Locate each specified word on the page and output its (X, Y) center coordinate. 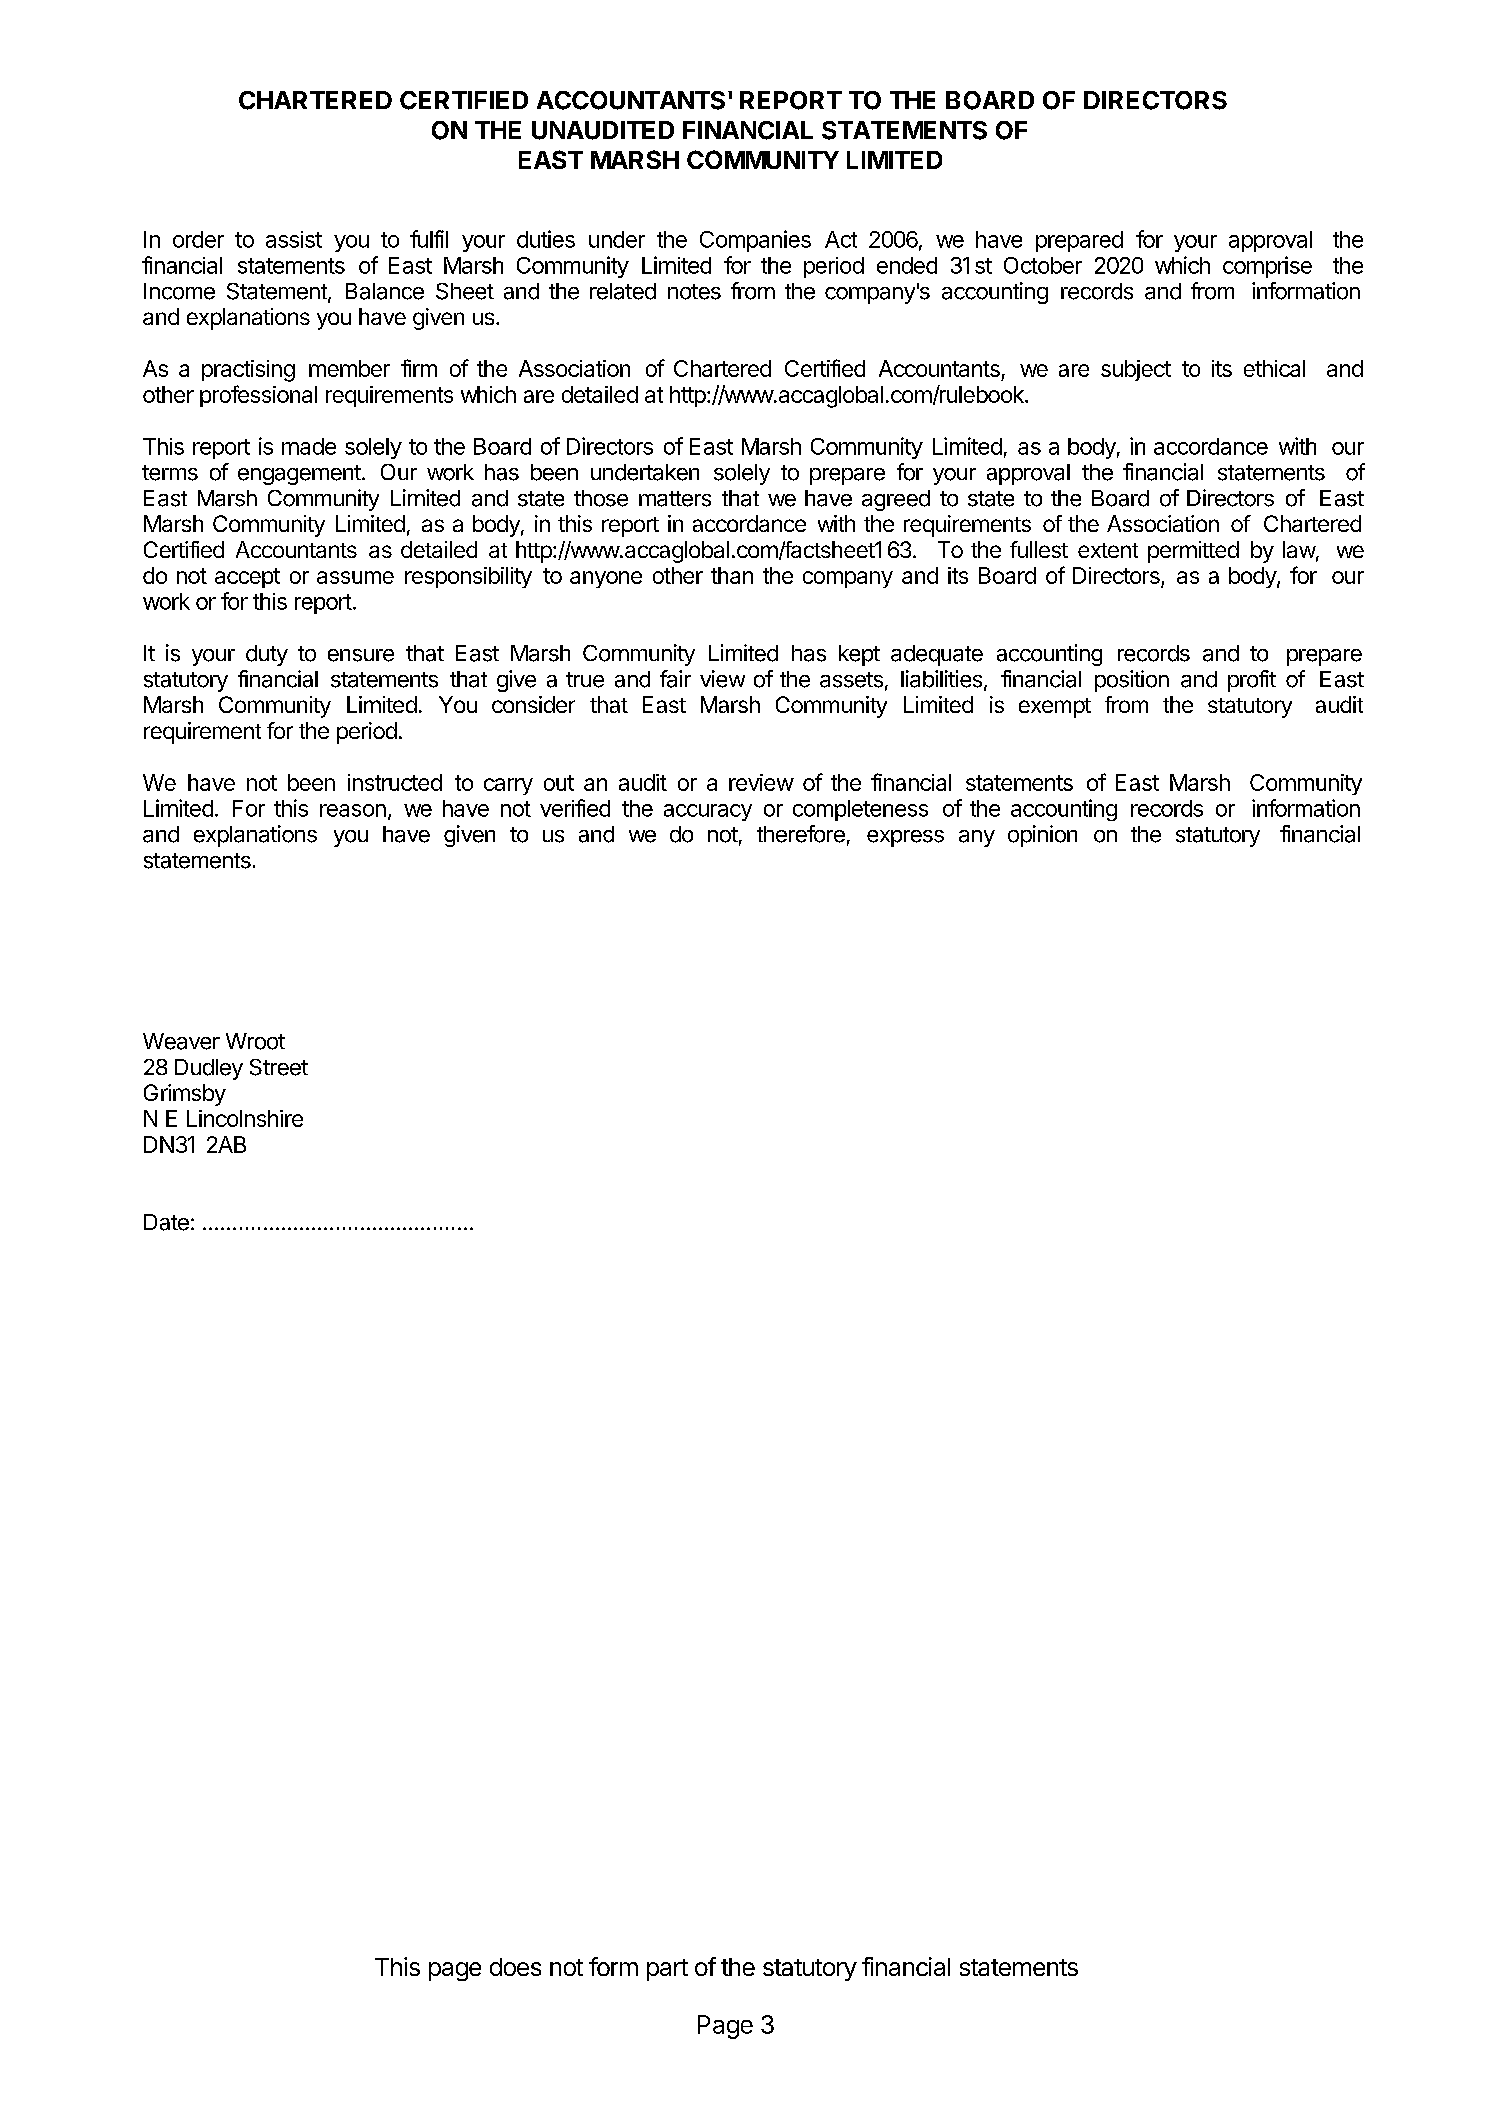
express (905, 838)
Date (166, 1222)
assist (294, 239)
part (667, 1970)
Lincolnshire (245, 1118)
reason (353, 810)
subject (1136, 370)
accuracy (708, 812)
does (515, 1967)
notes (694, 292)
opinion (1042, 836)
